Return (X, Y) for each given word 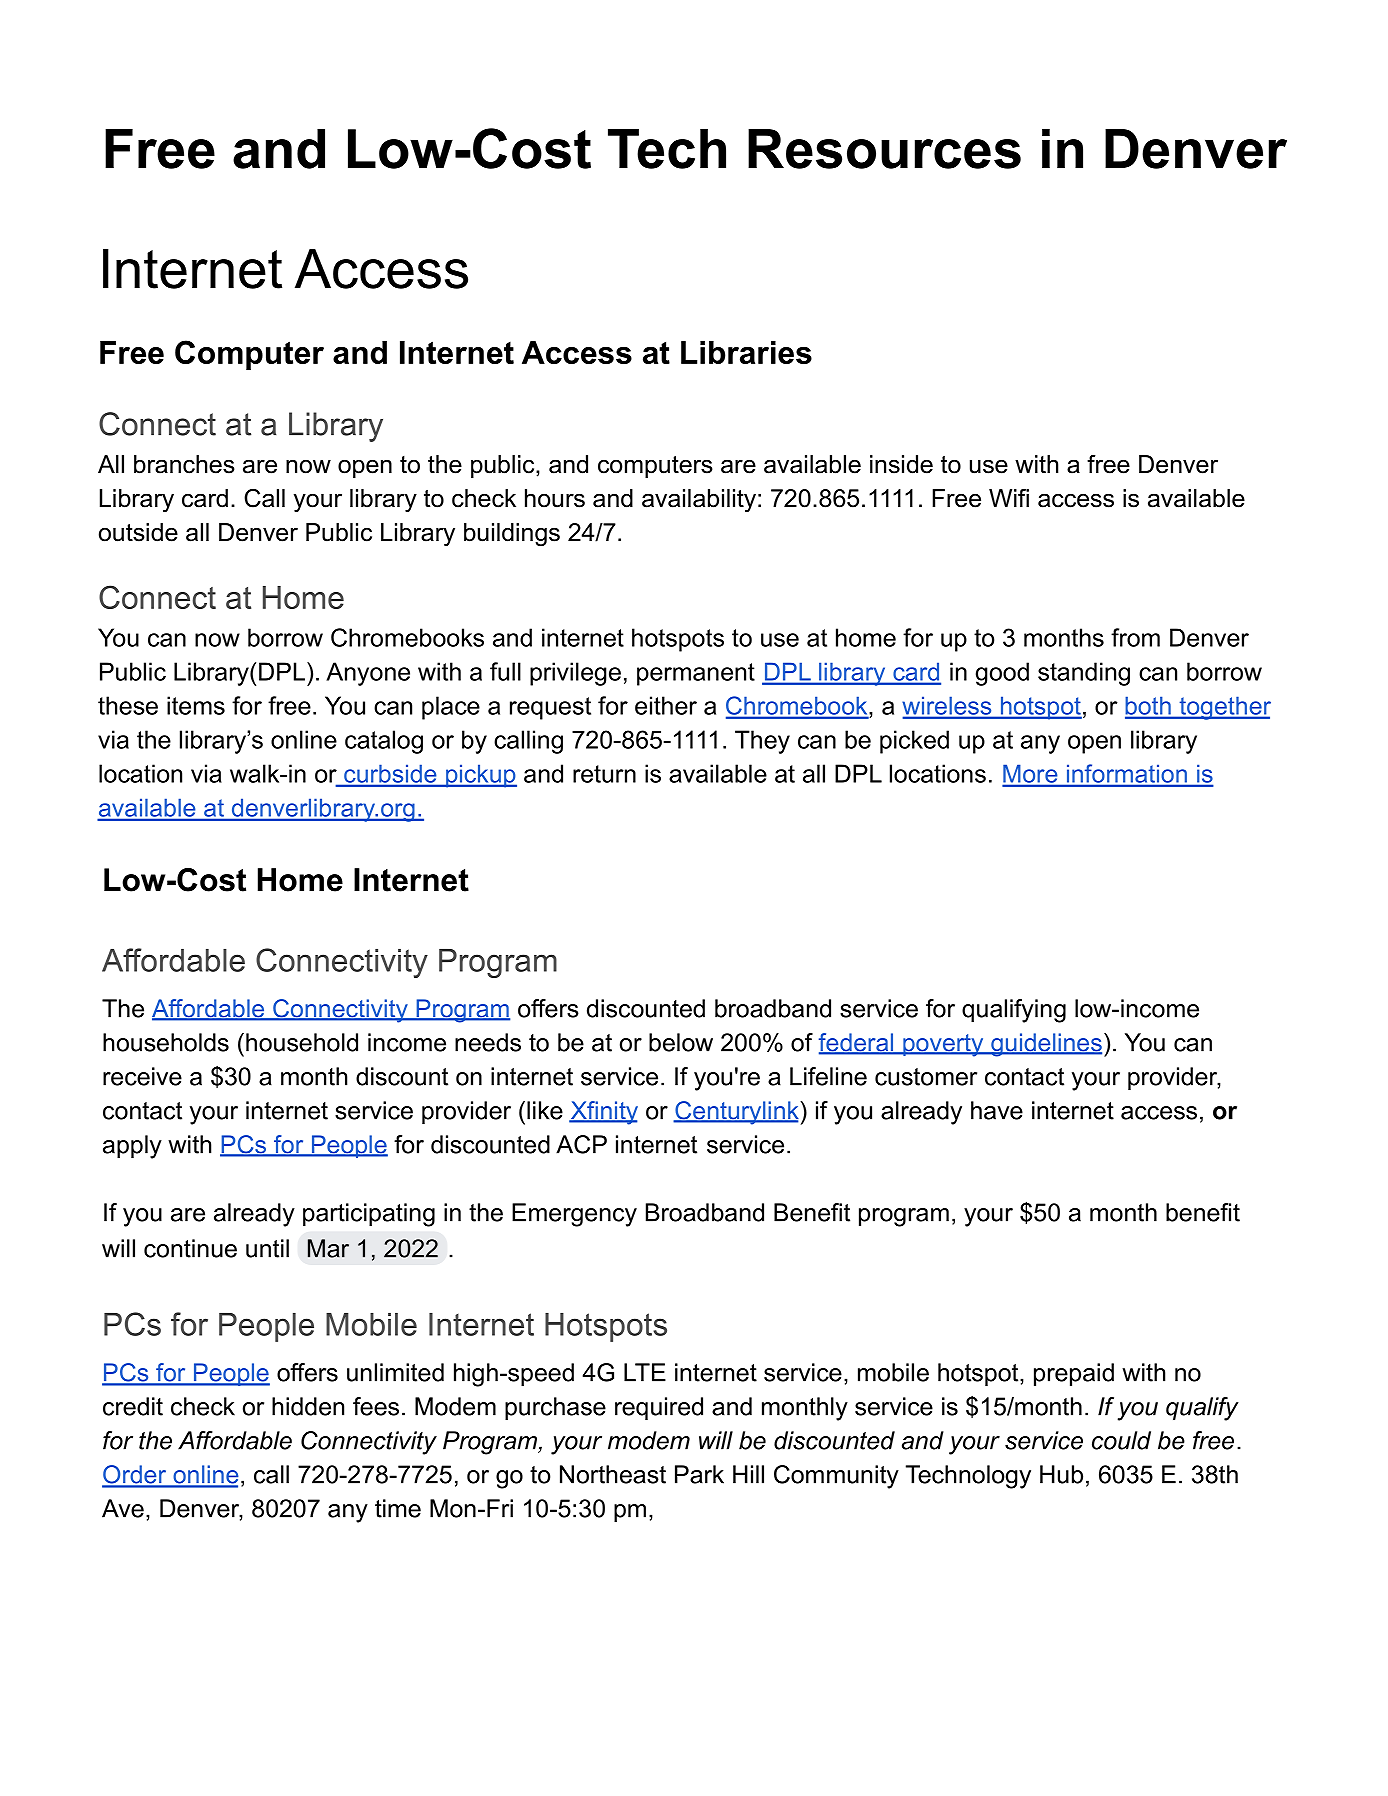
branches (184, 464)
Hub (1061, 1474)
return (604, 774)
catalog (384, 742)
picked (914, 742)
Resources (884, 149)
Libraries (746, 352)
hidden (308, 1406)
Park (699, 1474)
